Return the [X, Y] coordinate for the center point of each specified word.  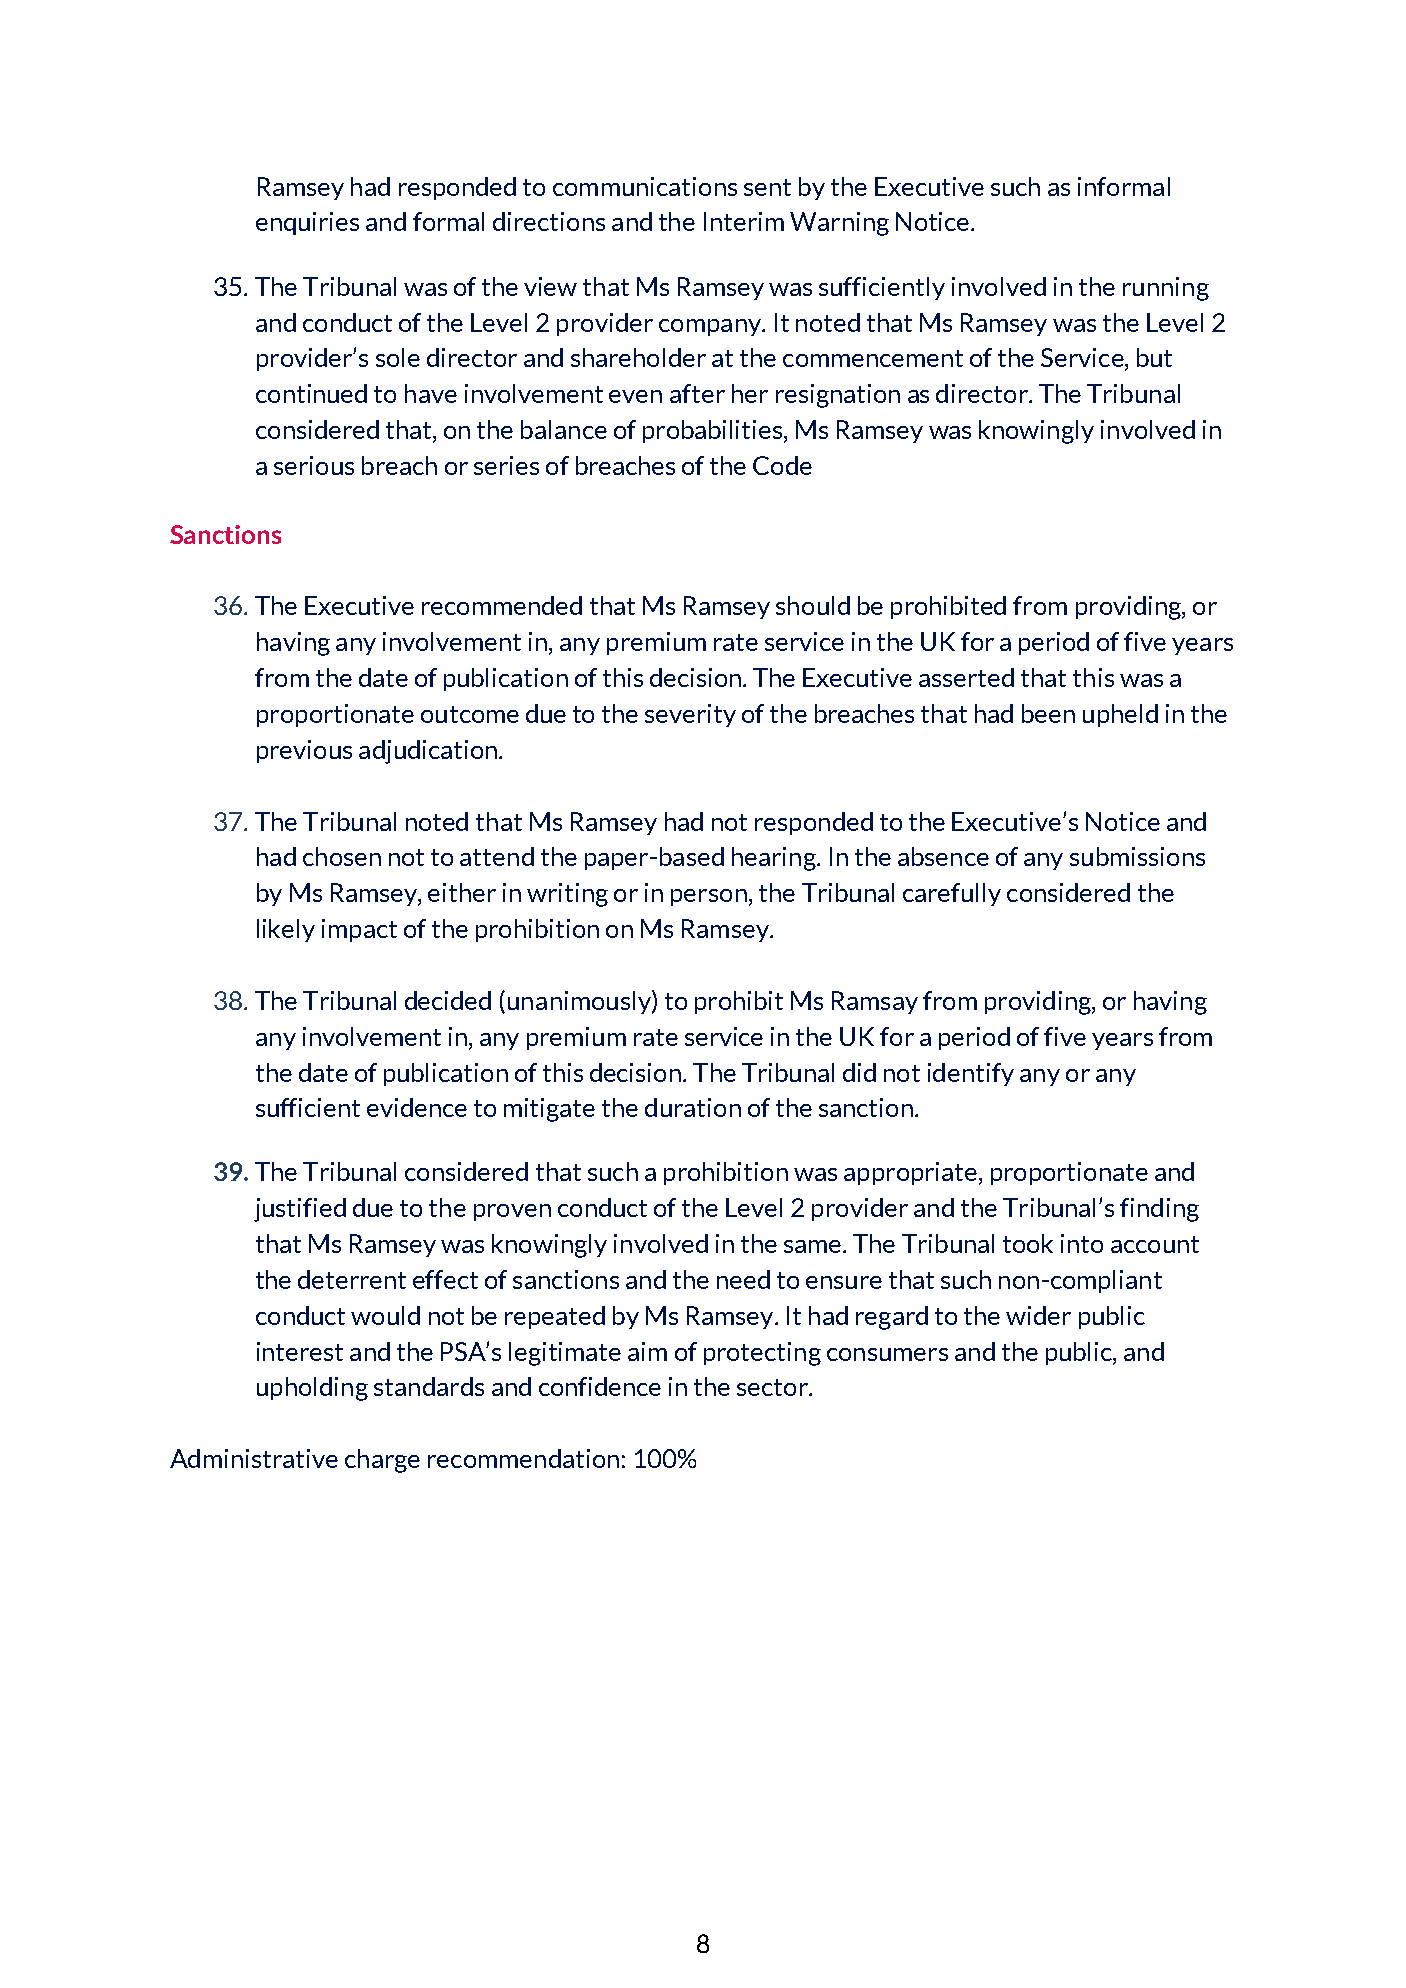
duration [693, 1107]
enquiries [307, 223]
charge [382, 1461]
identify [971, 1074]
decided [448, 1000]
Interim [744, 221]
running [1166, 289]
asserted [966, 677]
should [813, 605]
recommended [502, 605]
